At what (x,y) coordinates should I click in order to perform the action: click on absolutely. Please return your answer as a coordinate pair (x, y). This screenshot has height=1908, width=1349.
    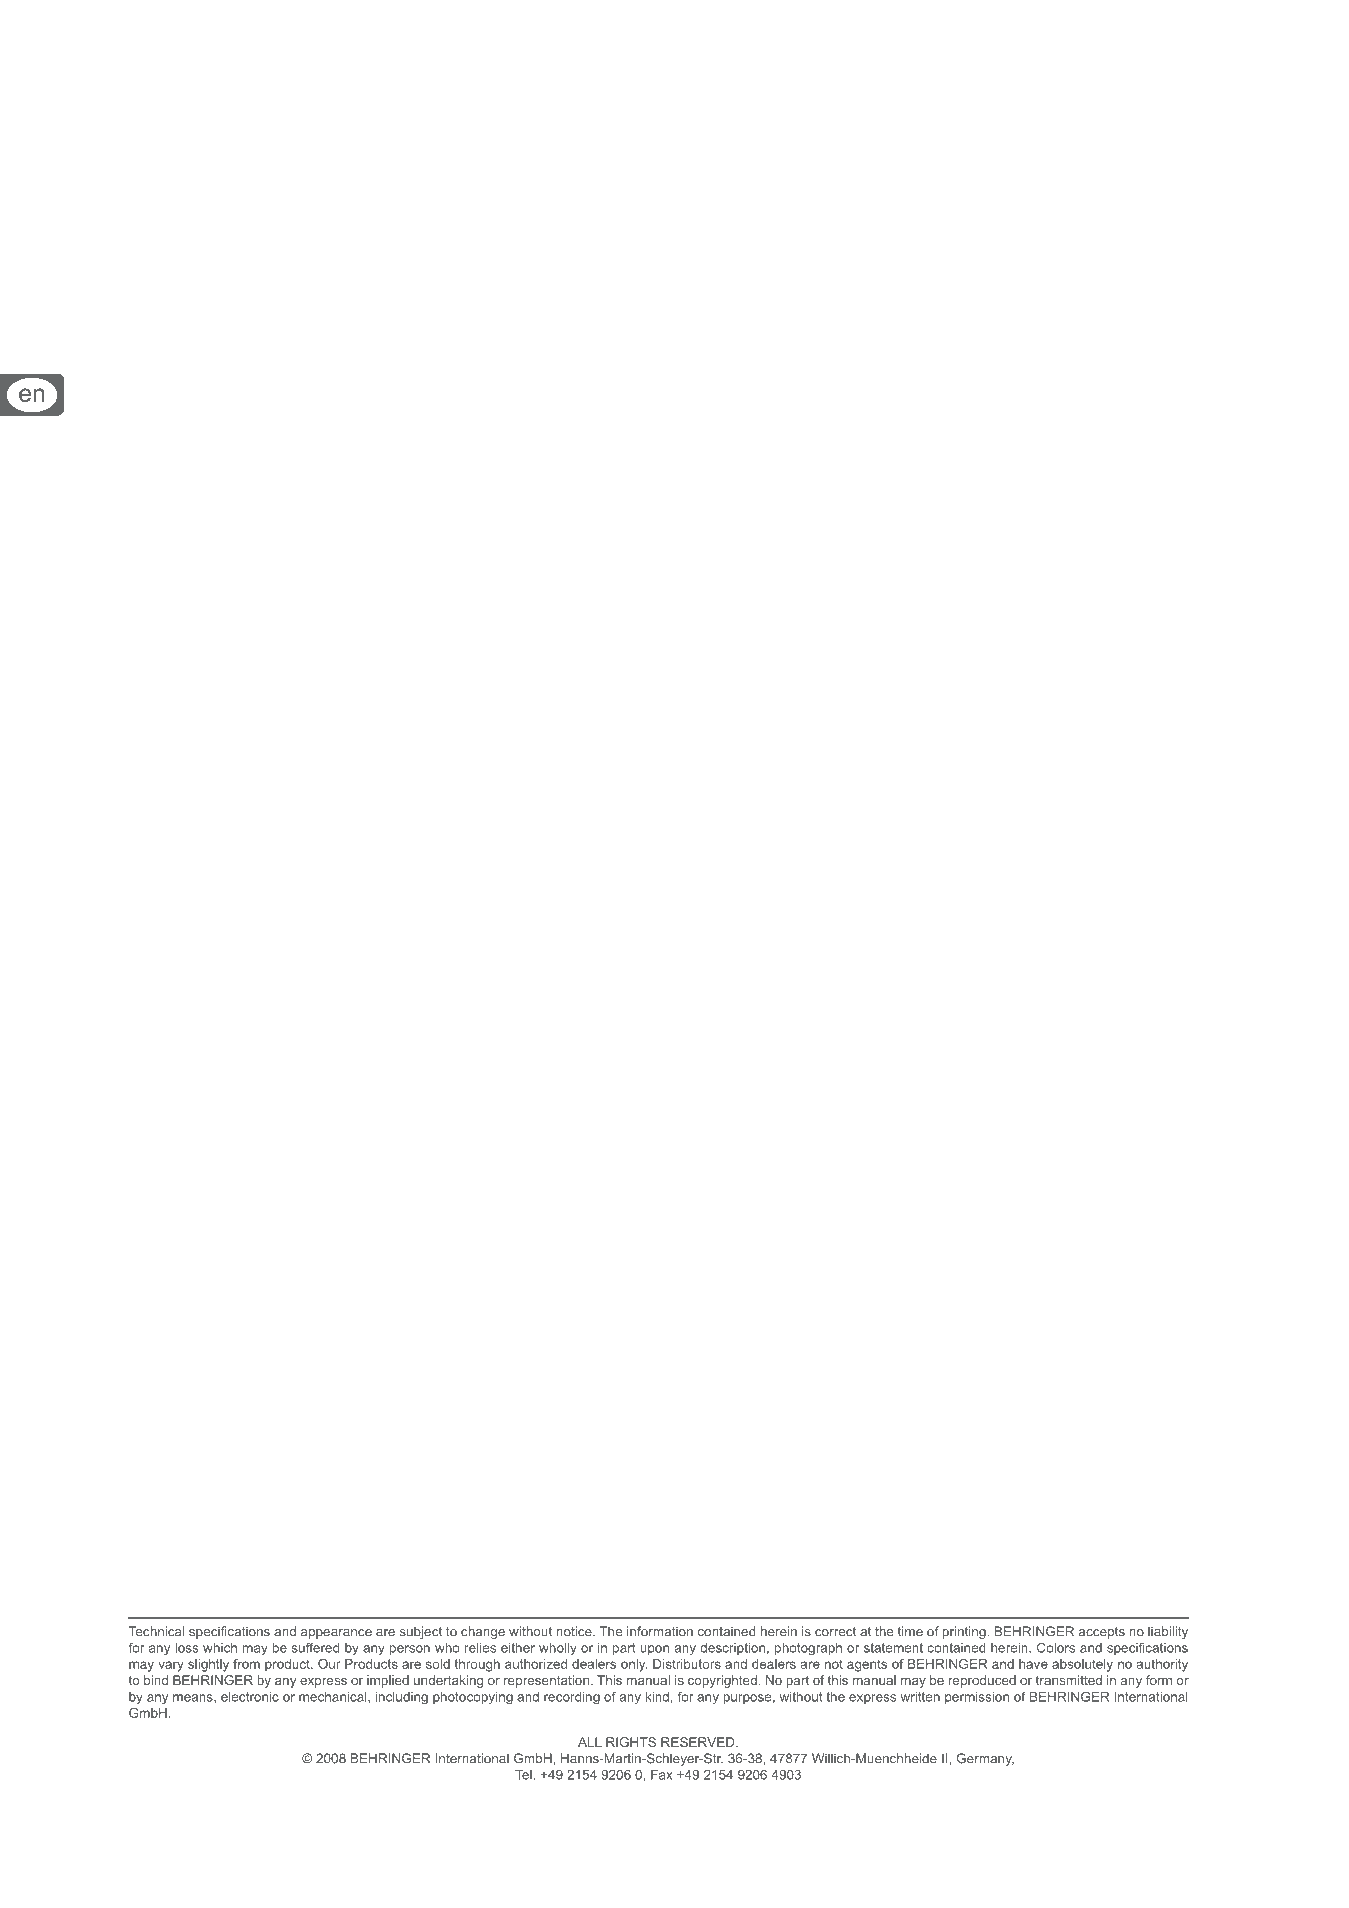
    Looking at the image, I should click on (1082, 1665).
